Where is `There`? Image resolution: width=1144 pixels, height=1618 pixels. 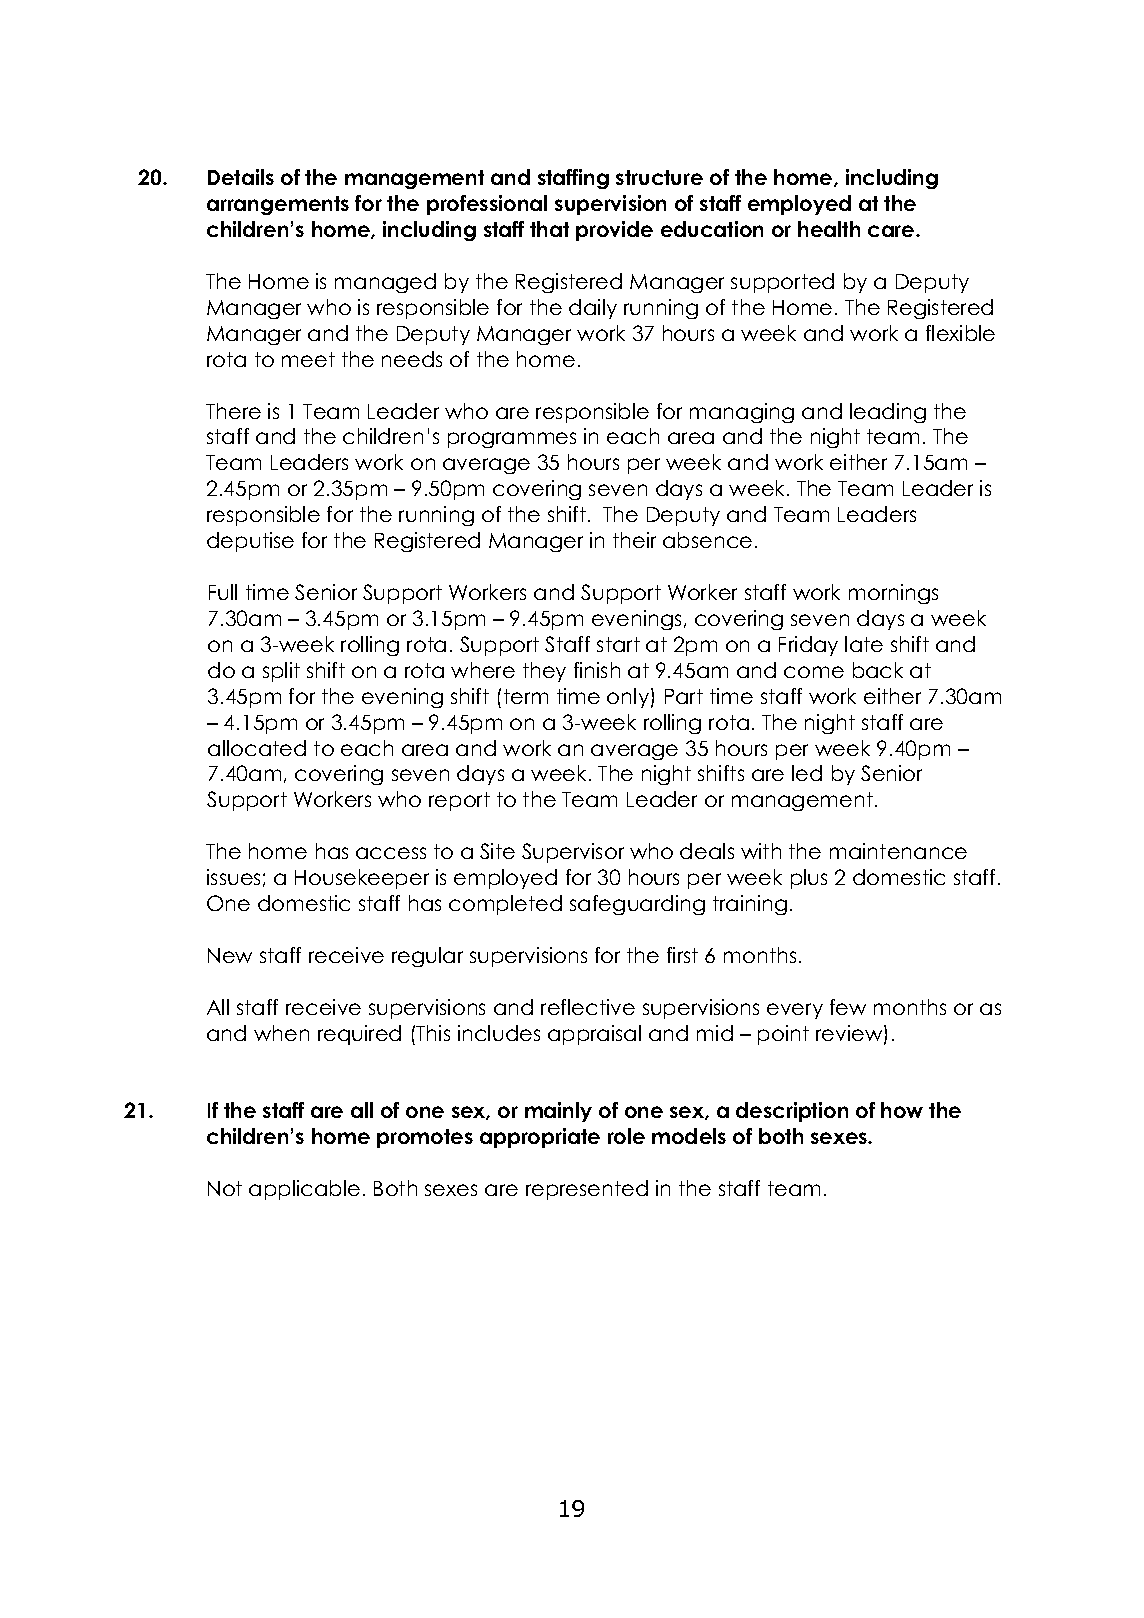 There is located at coordinates (233, 411).
